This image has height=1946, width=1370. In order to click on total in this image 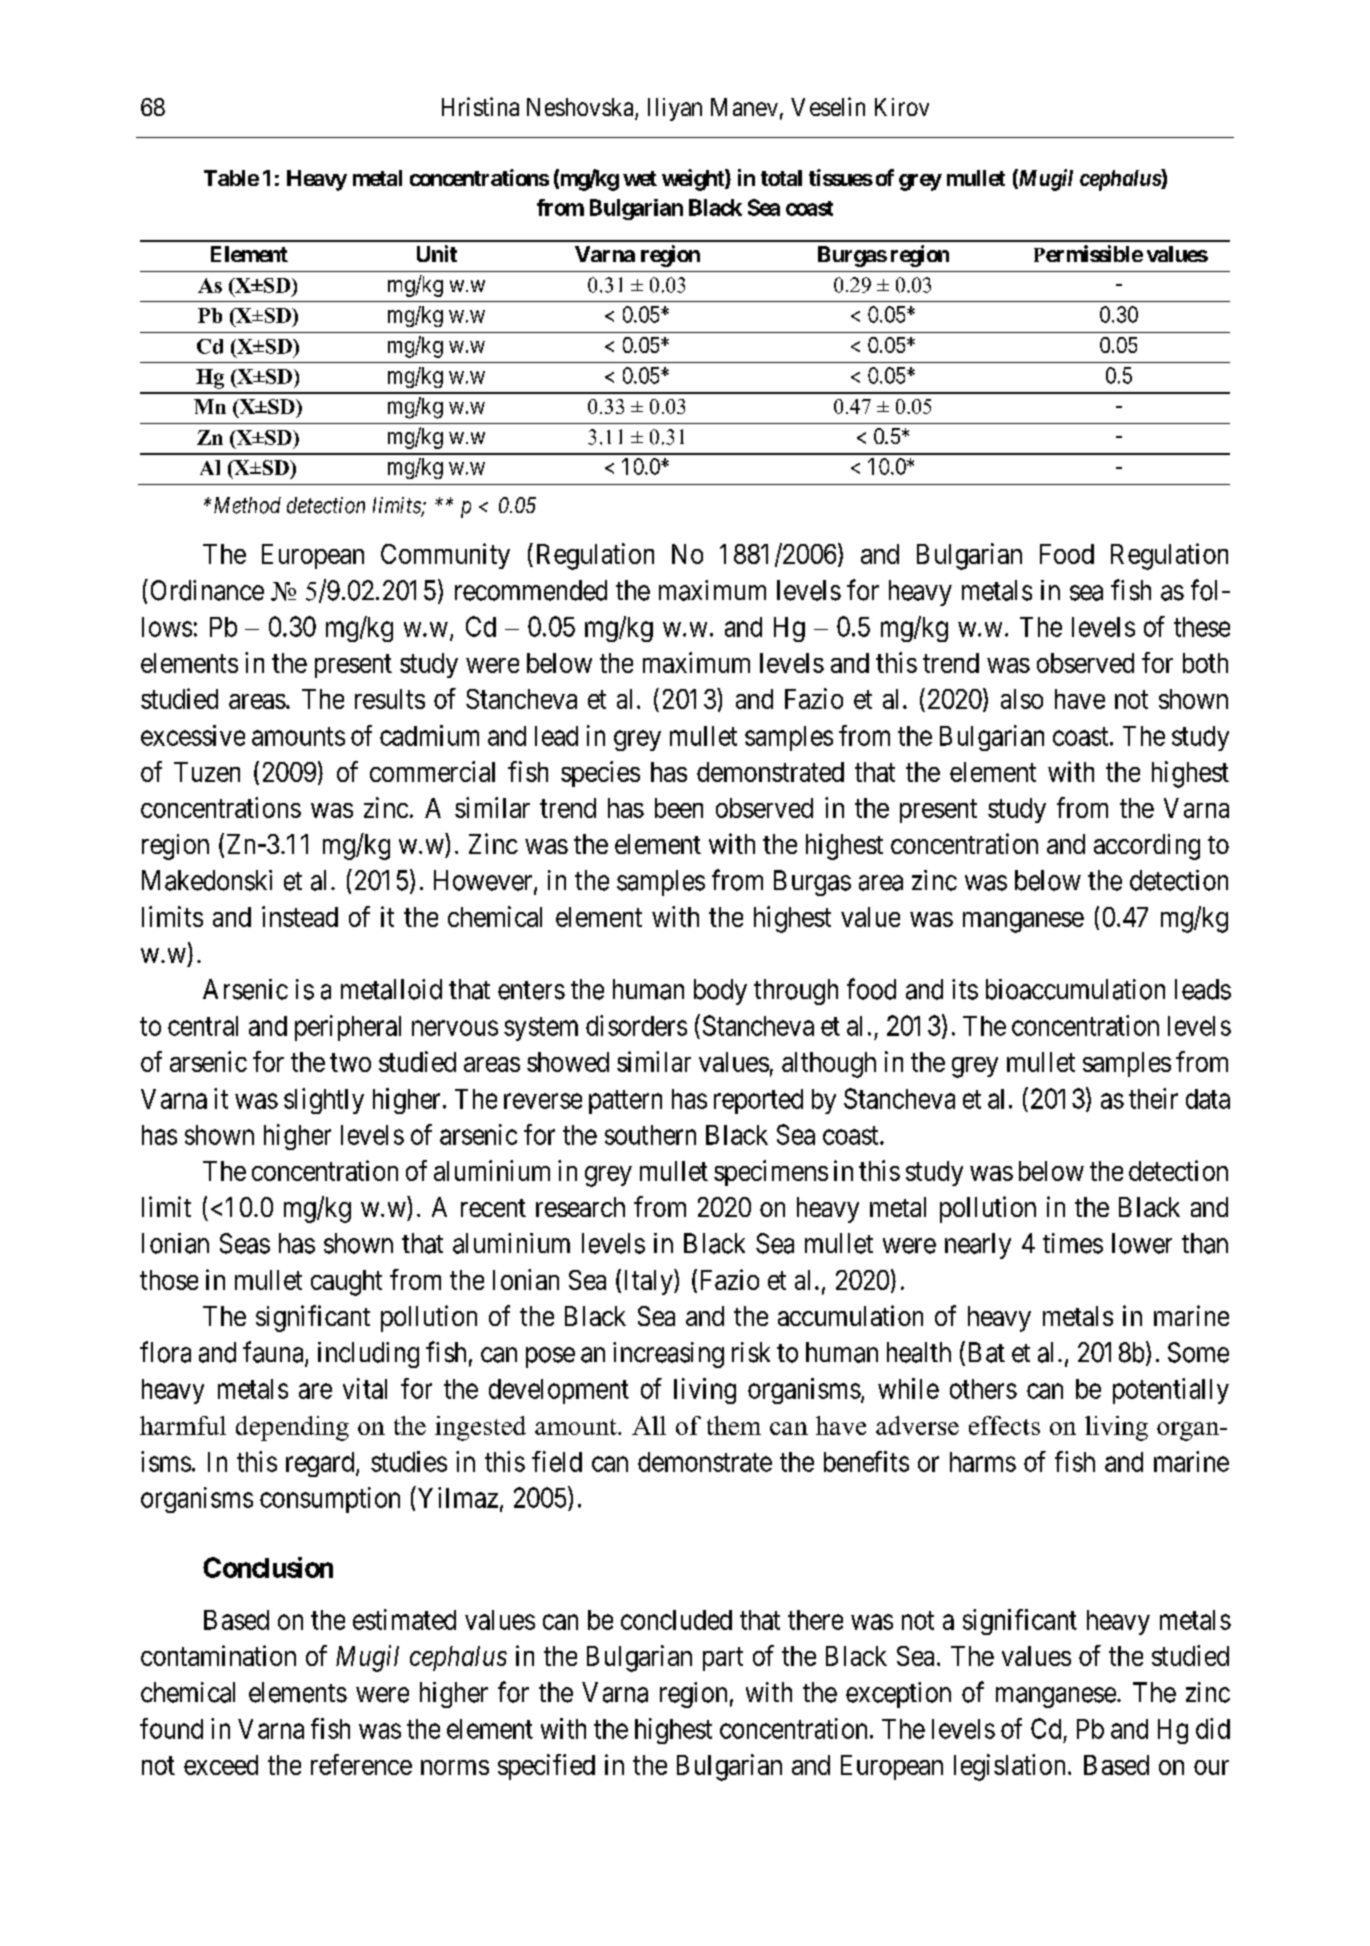, I will do `click(781, 178)`.
